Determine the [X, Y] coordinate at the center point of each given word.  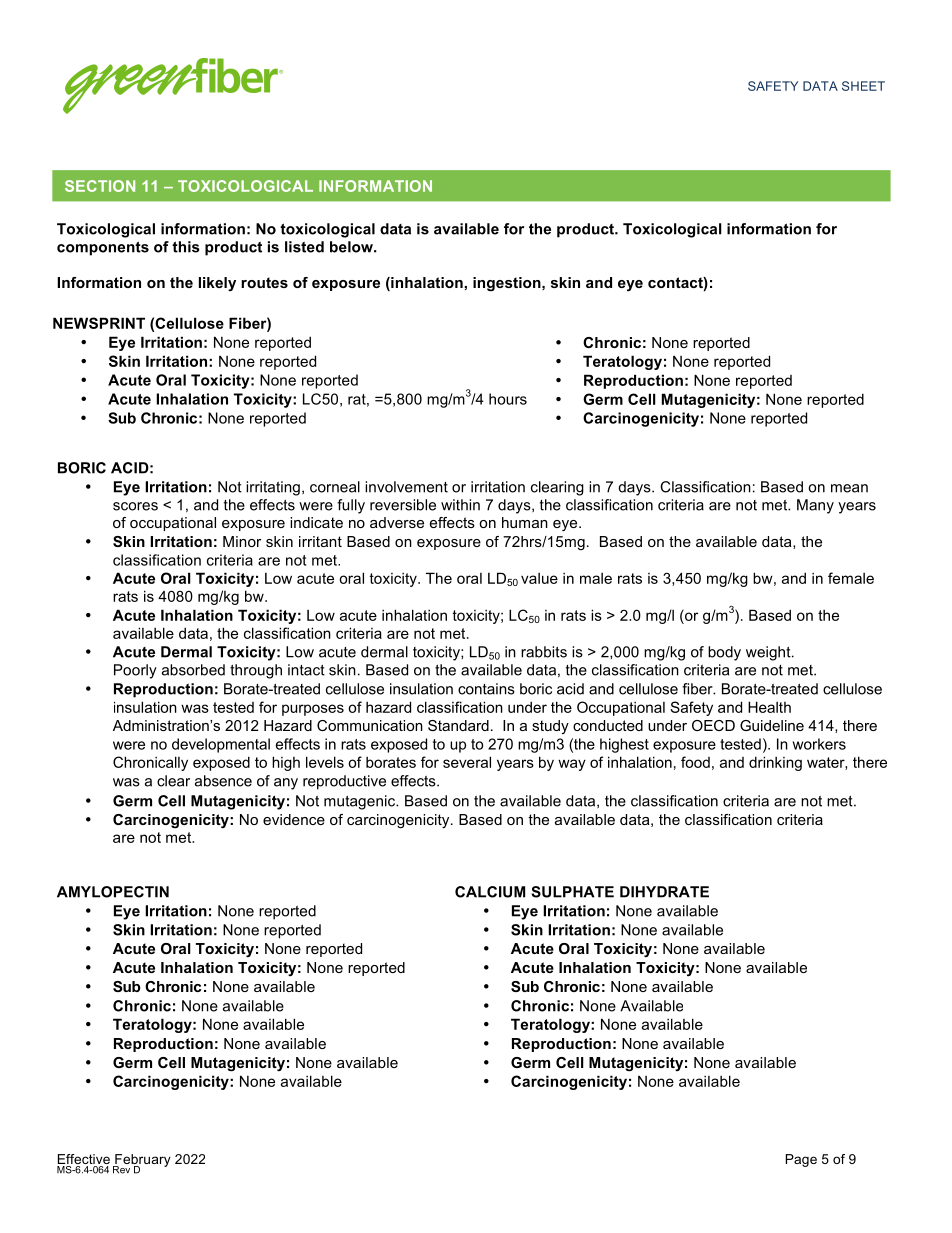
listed [304, 247]
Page [801, 1160]
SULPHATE [572, 892]
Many [815, 506]
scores [135, 506]
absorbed [193, 670]
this [186, 247]
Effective [84, 1159]
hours [508, 399]
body [724, 653]
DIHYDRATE [664, 892]
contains [486, 689]
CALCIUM [490, 892]
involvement [406, 487]
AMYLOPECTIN [113, 892]
